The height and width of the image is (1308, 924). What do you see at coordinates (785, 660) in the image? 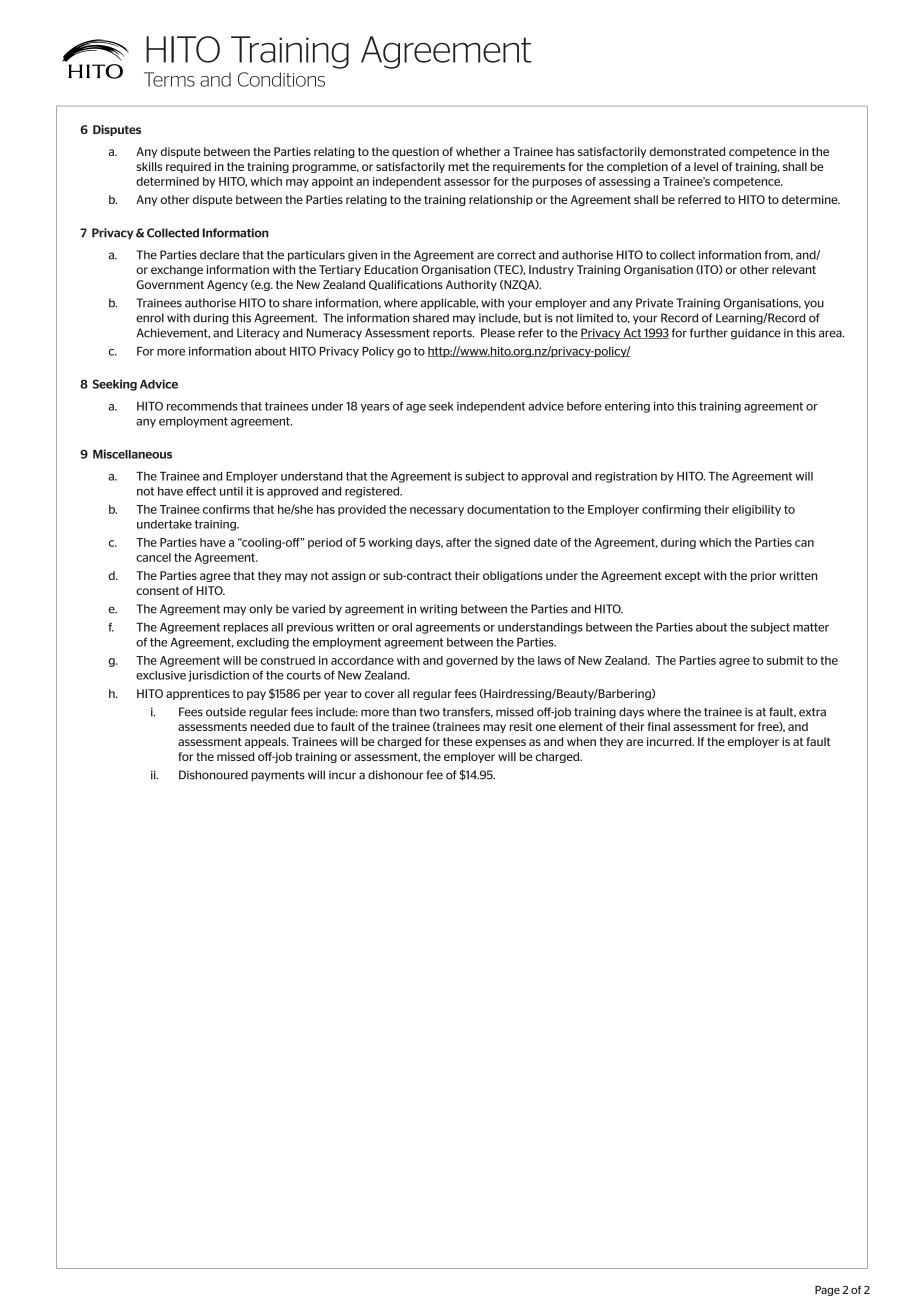
I see `submit` at bounding box center [785, 660].
